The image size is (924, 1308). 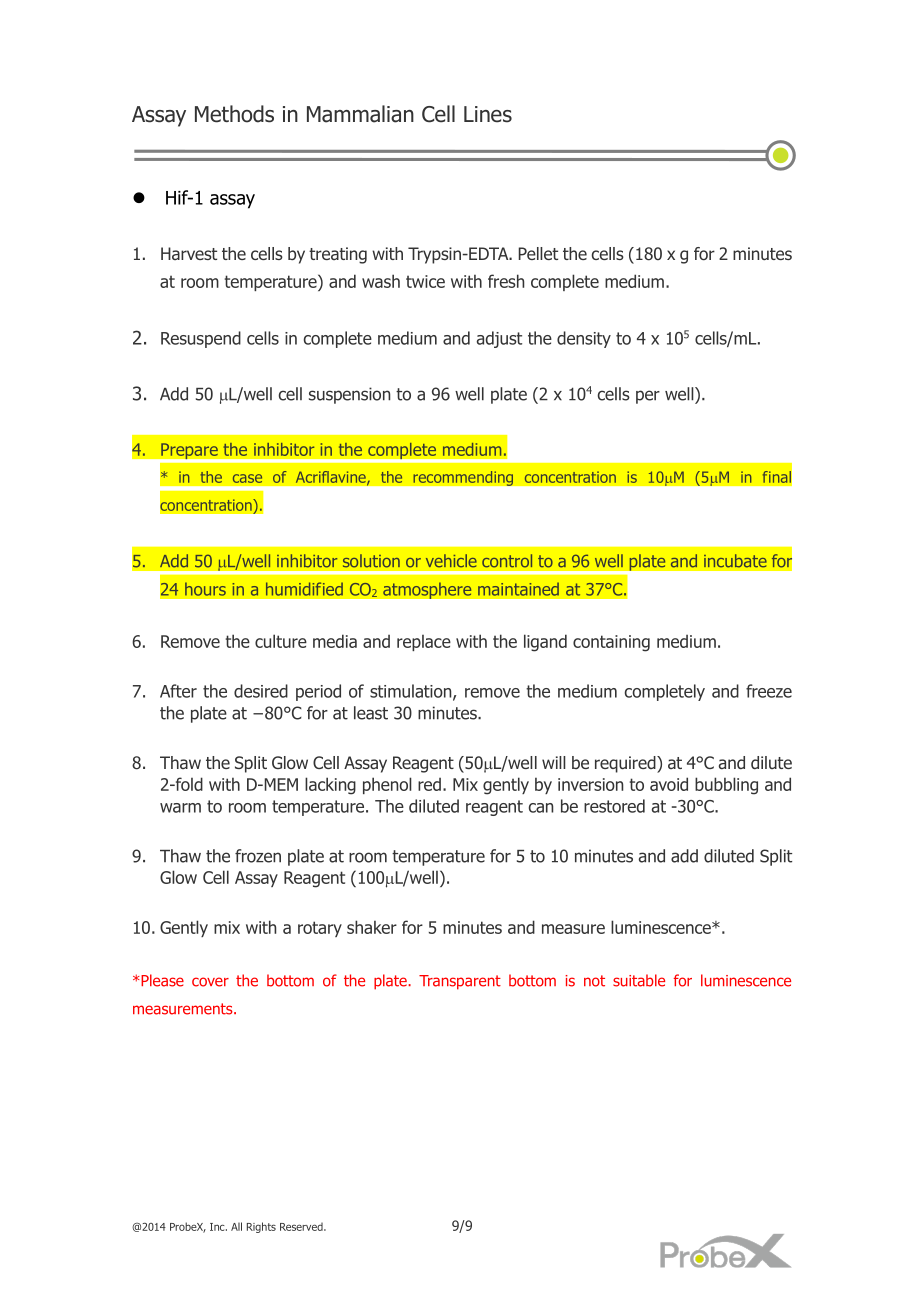 What do you see at coordinates (488, 114) in the screenshot?
I see `Lines` at bounding box center [488, 114].
